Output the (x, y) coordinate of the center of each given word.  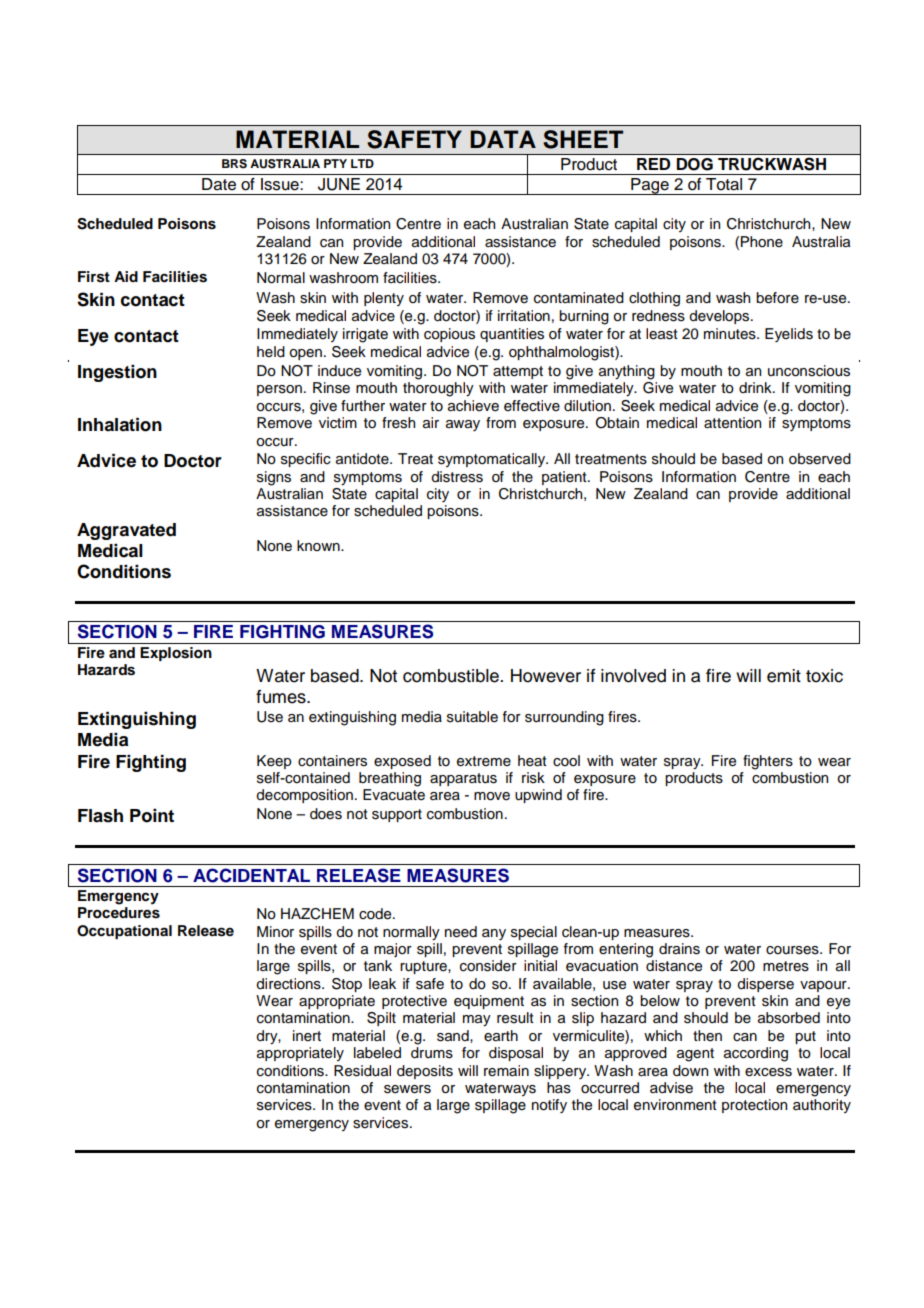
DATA (503, 139)
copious (449, 335)
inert (307, 1036)
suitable (472, 717)
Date (219, 184)
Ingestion (117, 373)
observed (820, 459)
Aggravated (126, 531)
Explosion (176, 654)
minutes (731, 334)
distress (457, 477)
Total (724, 184)
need (461, 932)
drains (679, 949)
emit (784, 676)
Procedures (119, 913)
